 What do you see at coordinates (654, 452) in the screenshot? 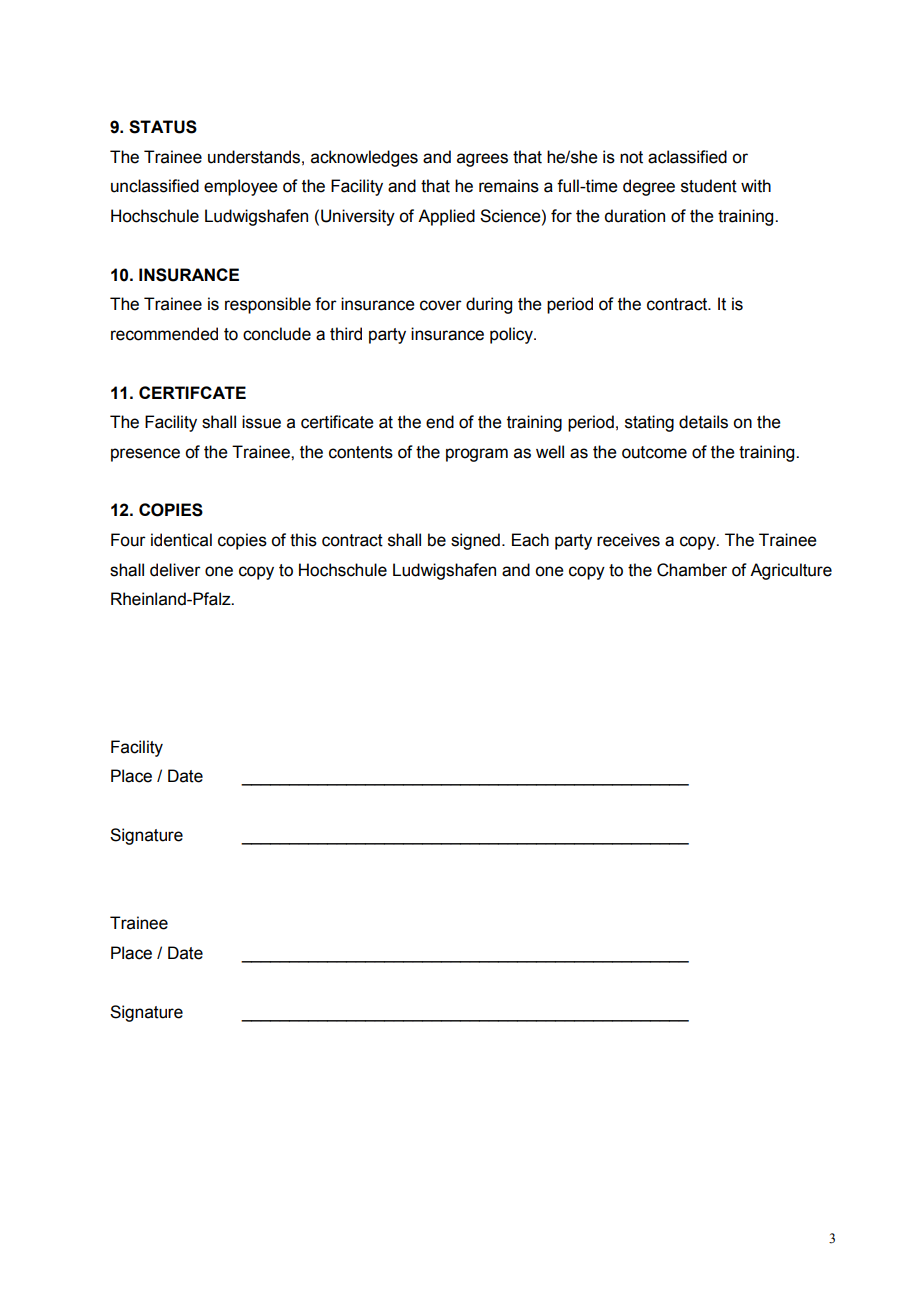
I see `outcome` at bounding box center [654, 452].
